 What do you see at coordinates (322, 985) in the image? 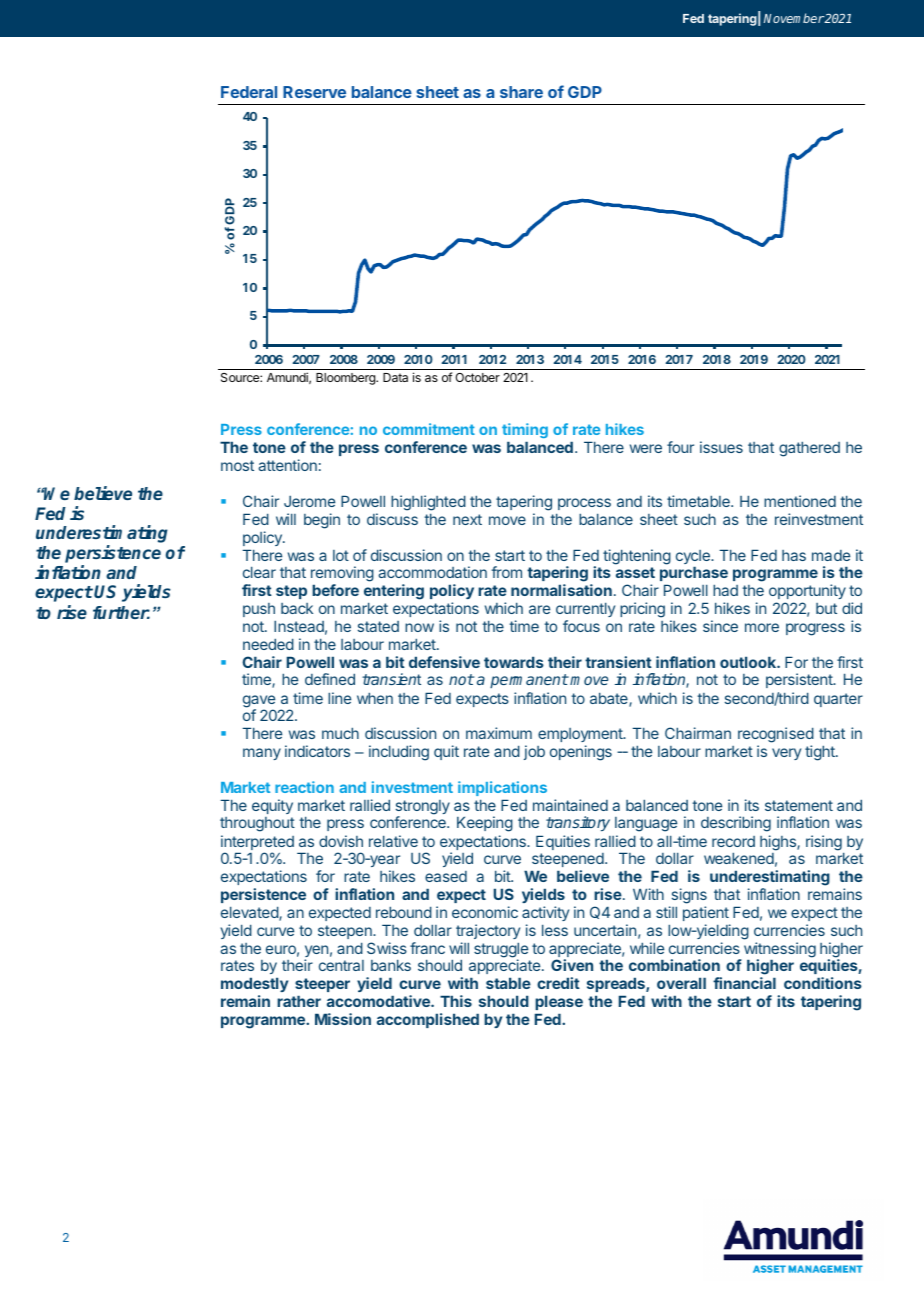
I see `steeper` at bounding box center [322, 985].
